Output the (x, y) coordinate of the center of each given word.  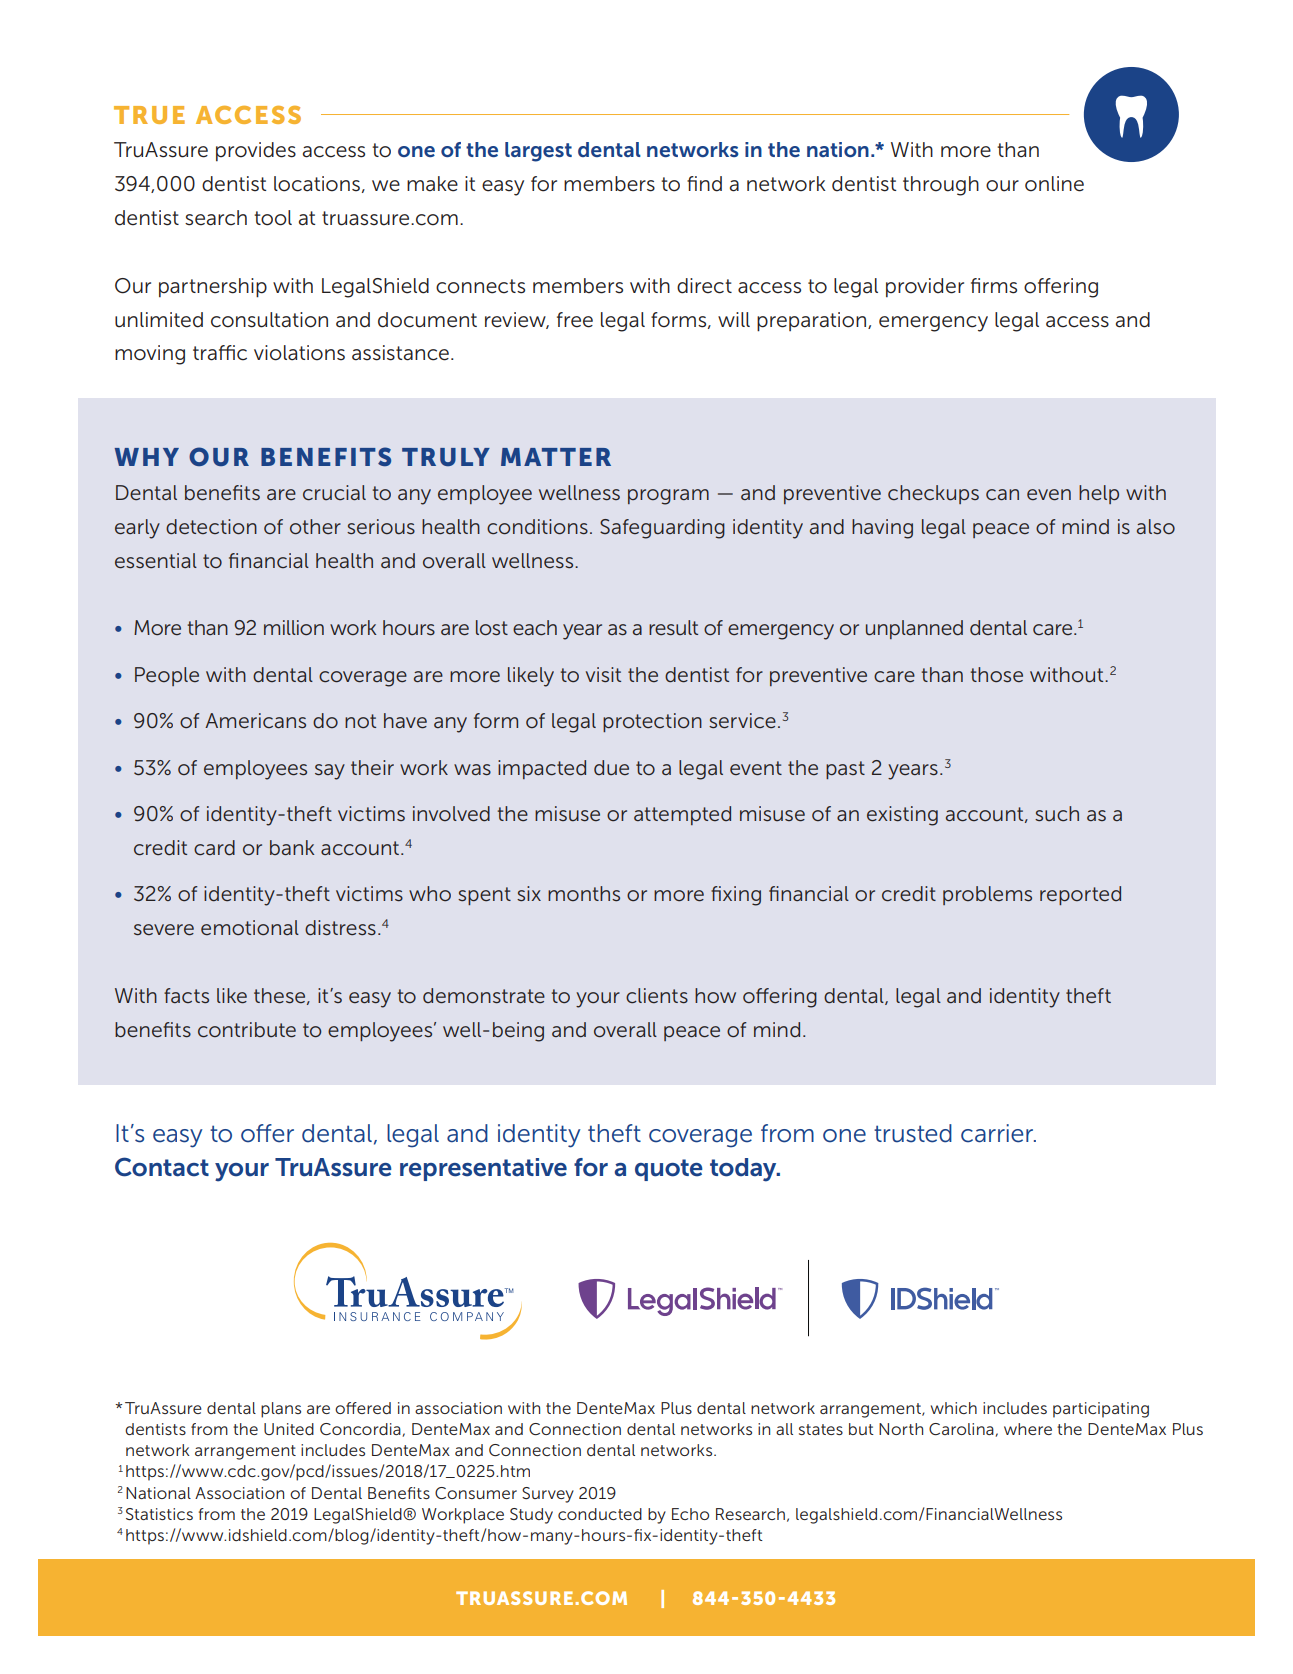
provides (256, 151)
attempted (682, 815)
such (1057, 814)
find (704, 184)
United (289, 1429)
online (1054, 184)
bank (292, 847)
